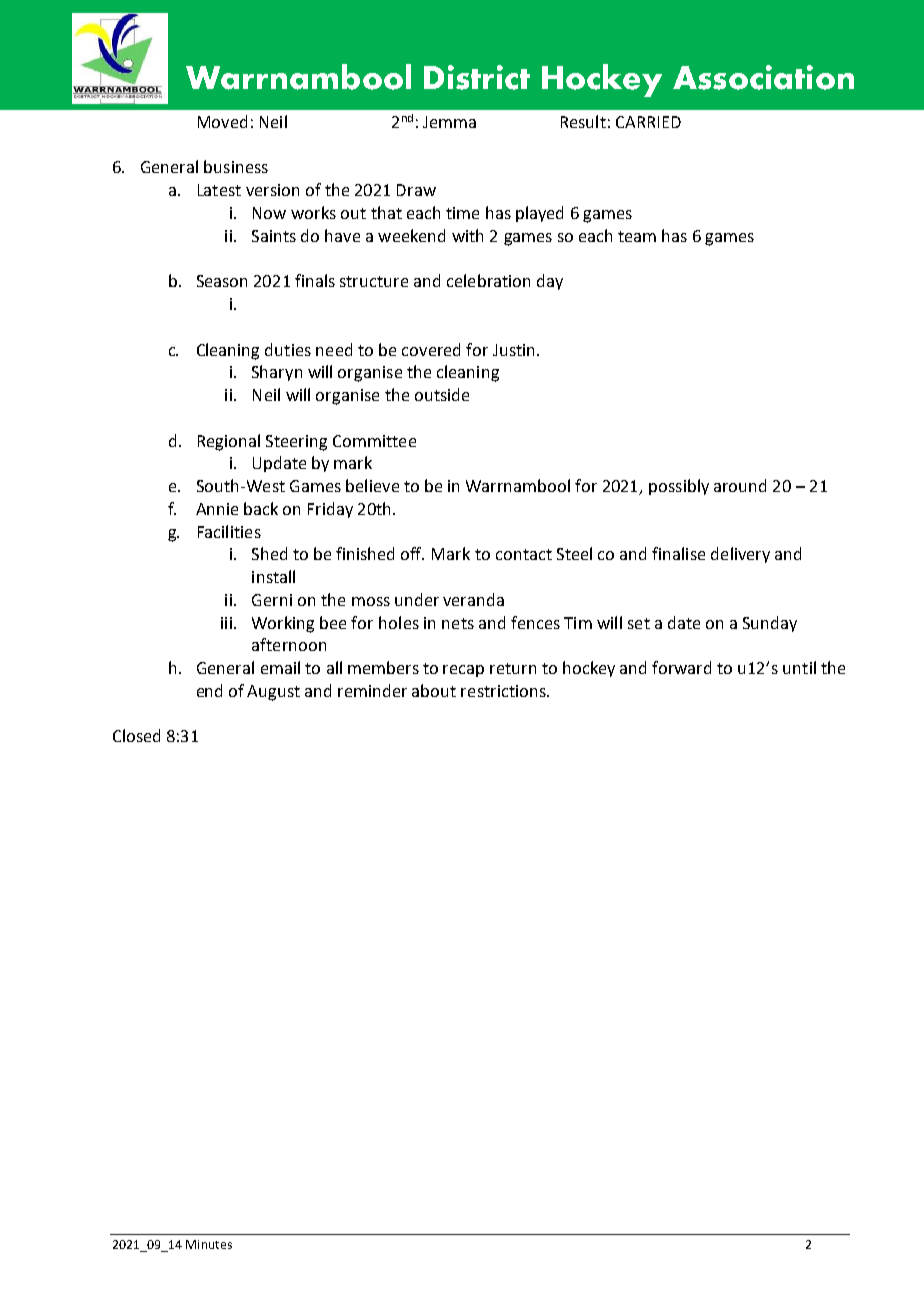 The width and height of the document is (924, 1308). What do you see at coordinates (229, 531) in the document?
I see `Facilities` at bounding box center [229, 531].
